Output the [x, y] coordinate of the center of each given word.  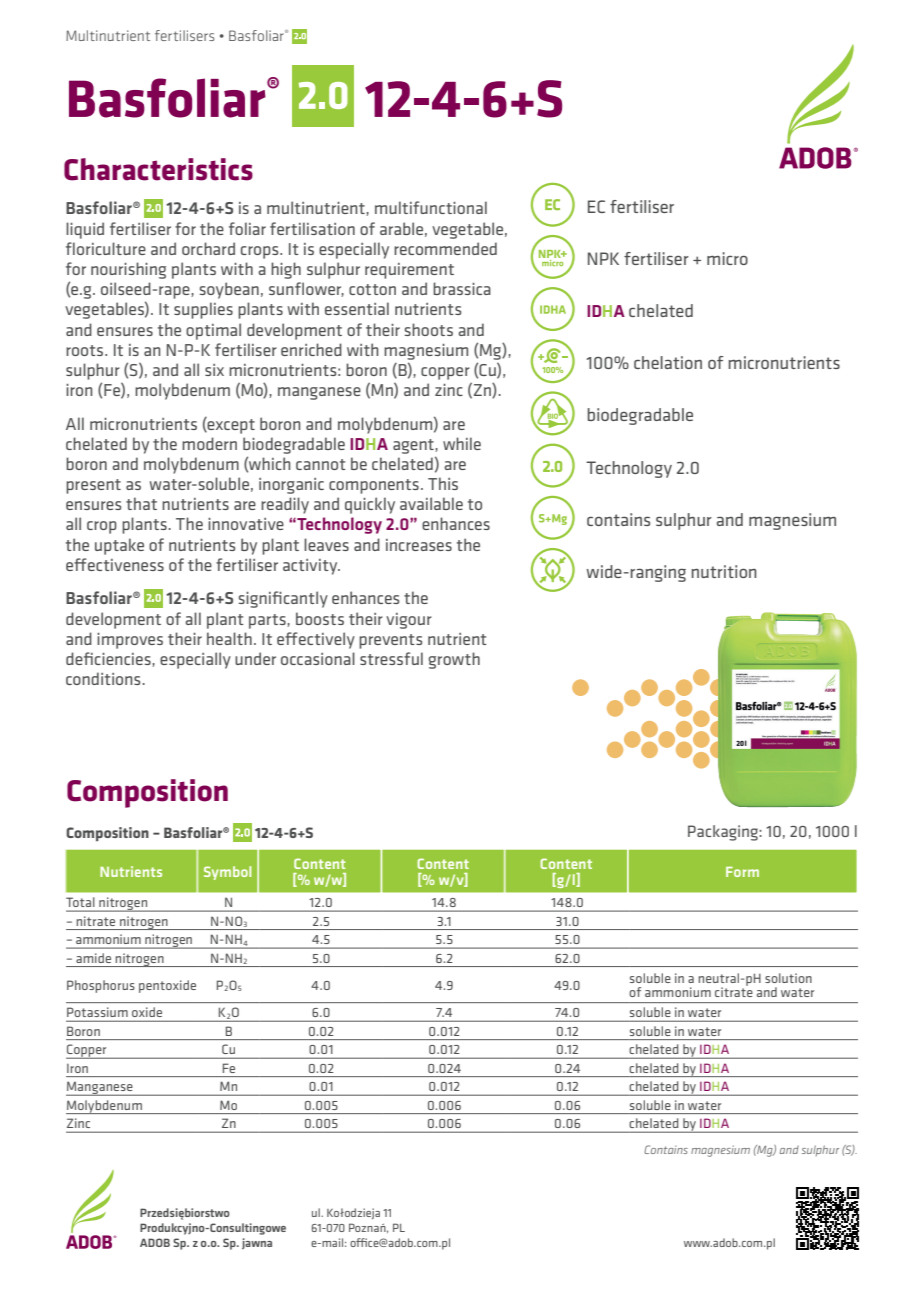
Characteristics [158, 169]
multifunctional [431, 207]
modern [209, 443]
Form [742, 872]
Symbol [227, 873]
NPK [603, 258]
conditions [103, 678]
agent [414, 446]
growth [454, 660]
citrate [734, 991]
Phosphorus [101, 986]
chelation [668, 362]
